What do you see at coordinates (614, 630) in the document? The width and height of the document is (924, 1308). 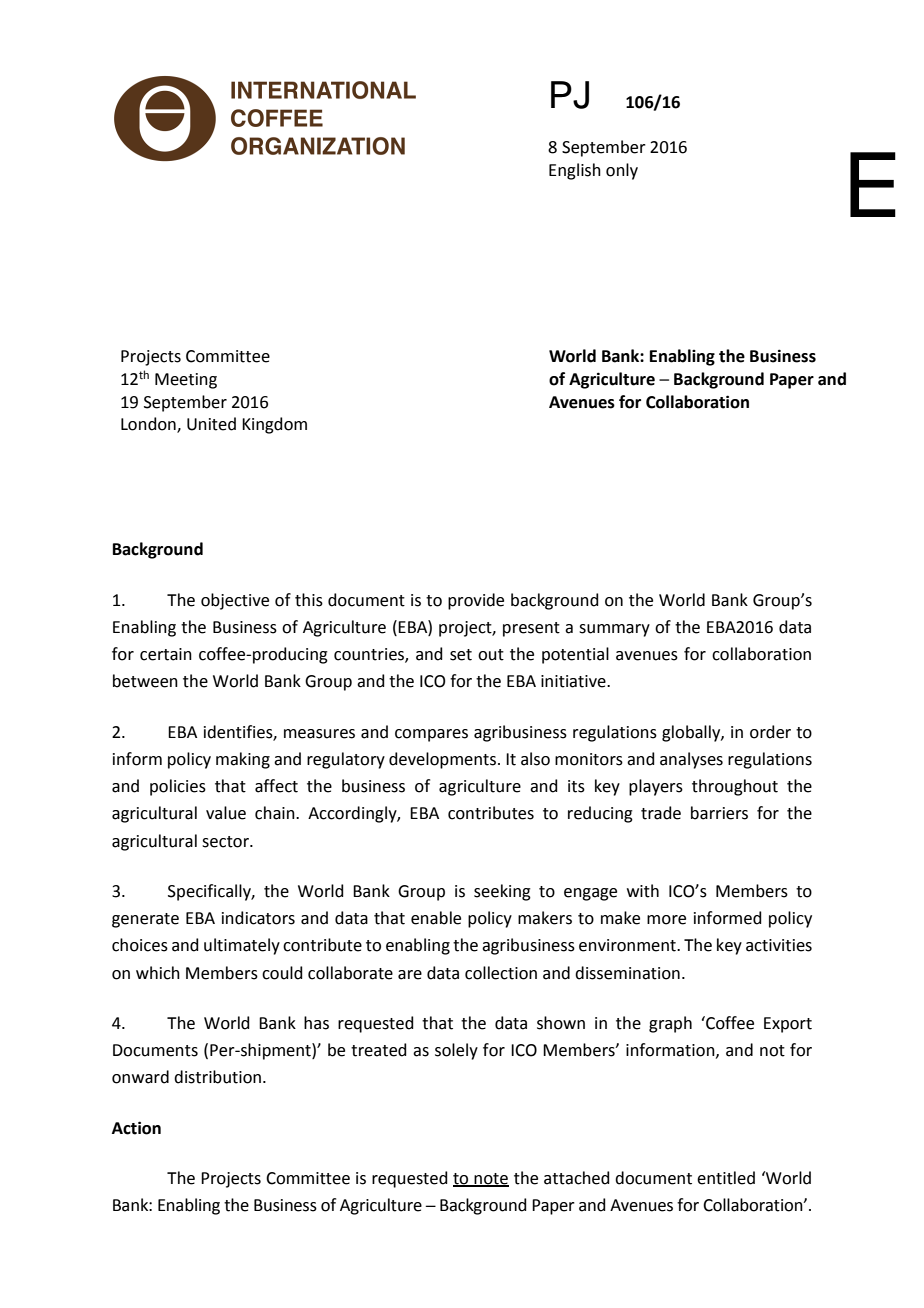 I see `summary` at bounding box center [614, 630].
